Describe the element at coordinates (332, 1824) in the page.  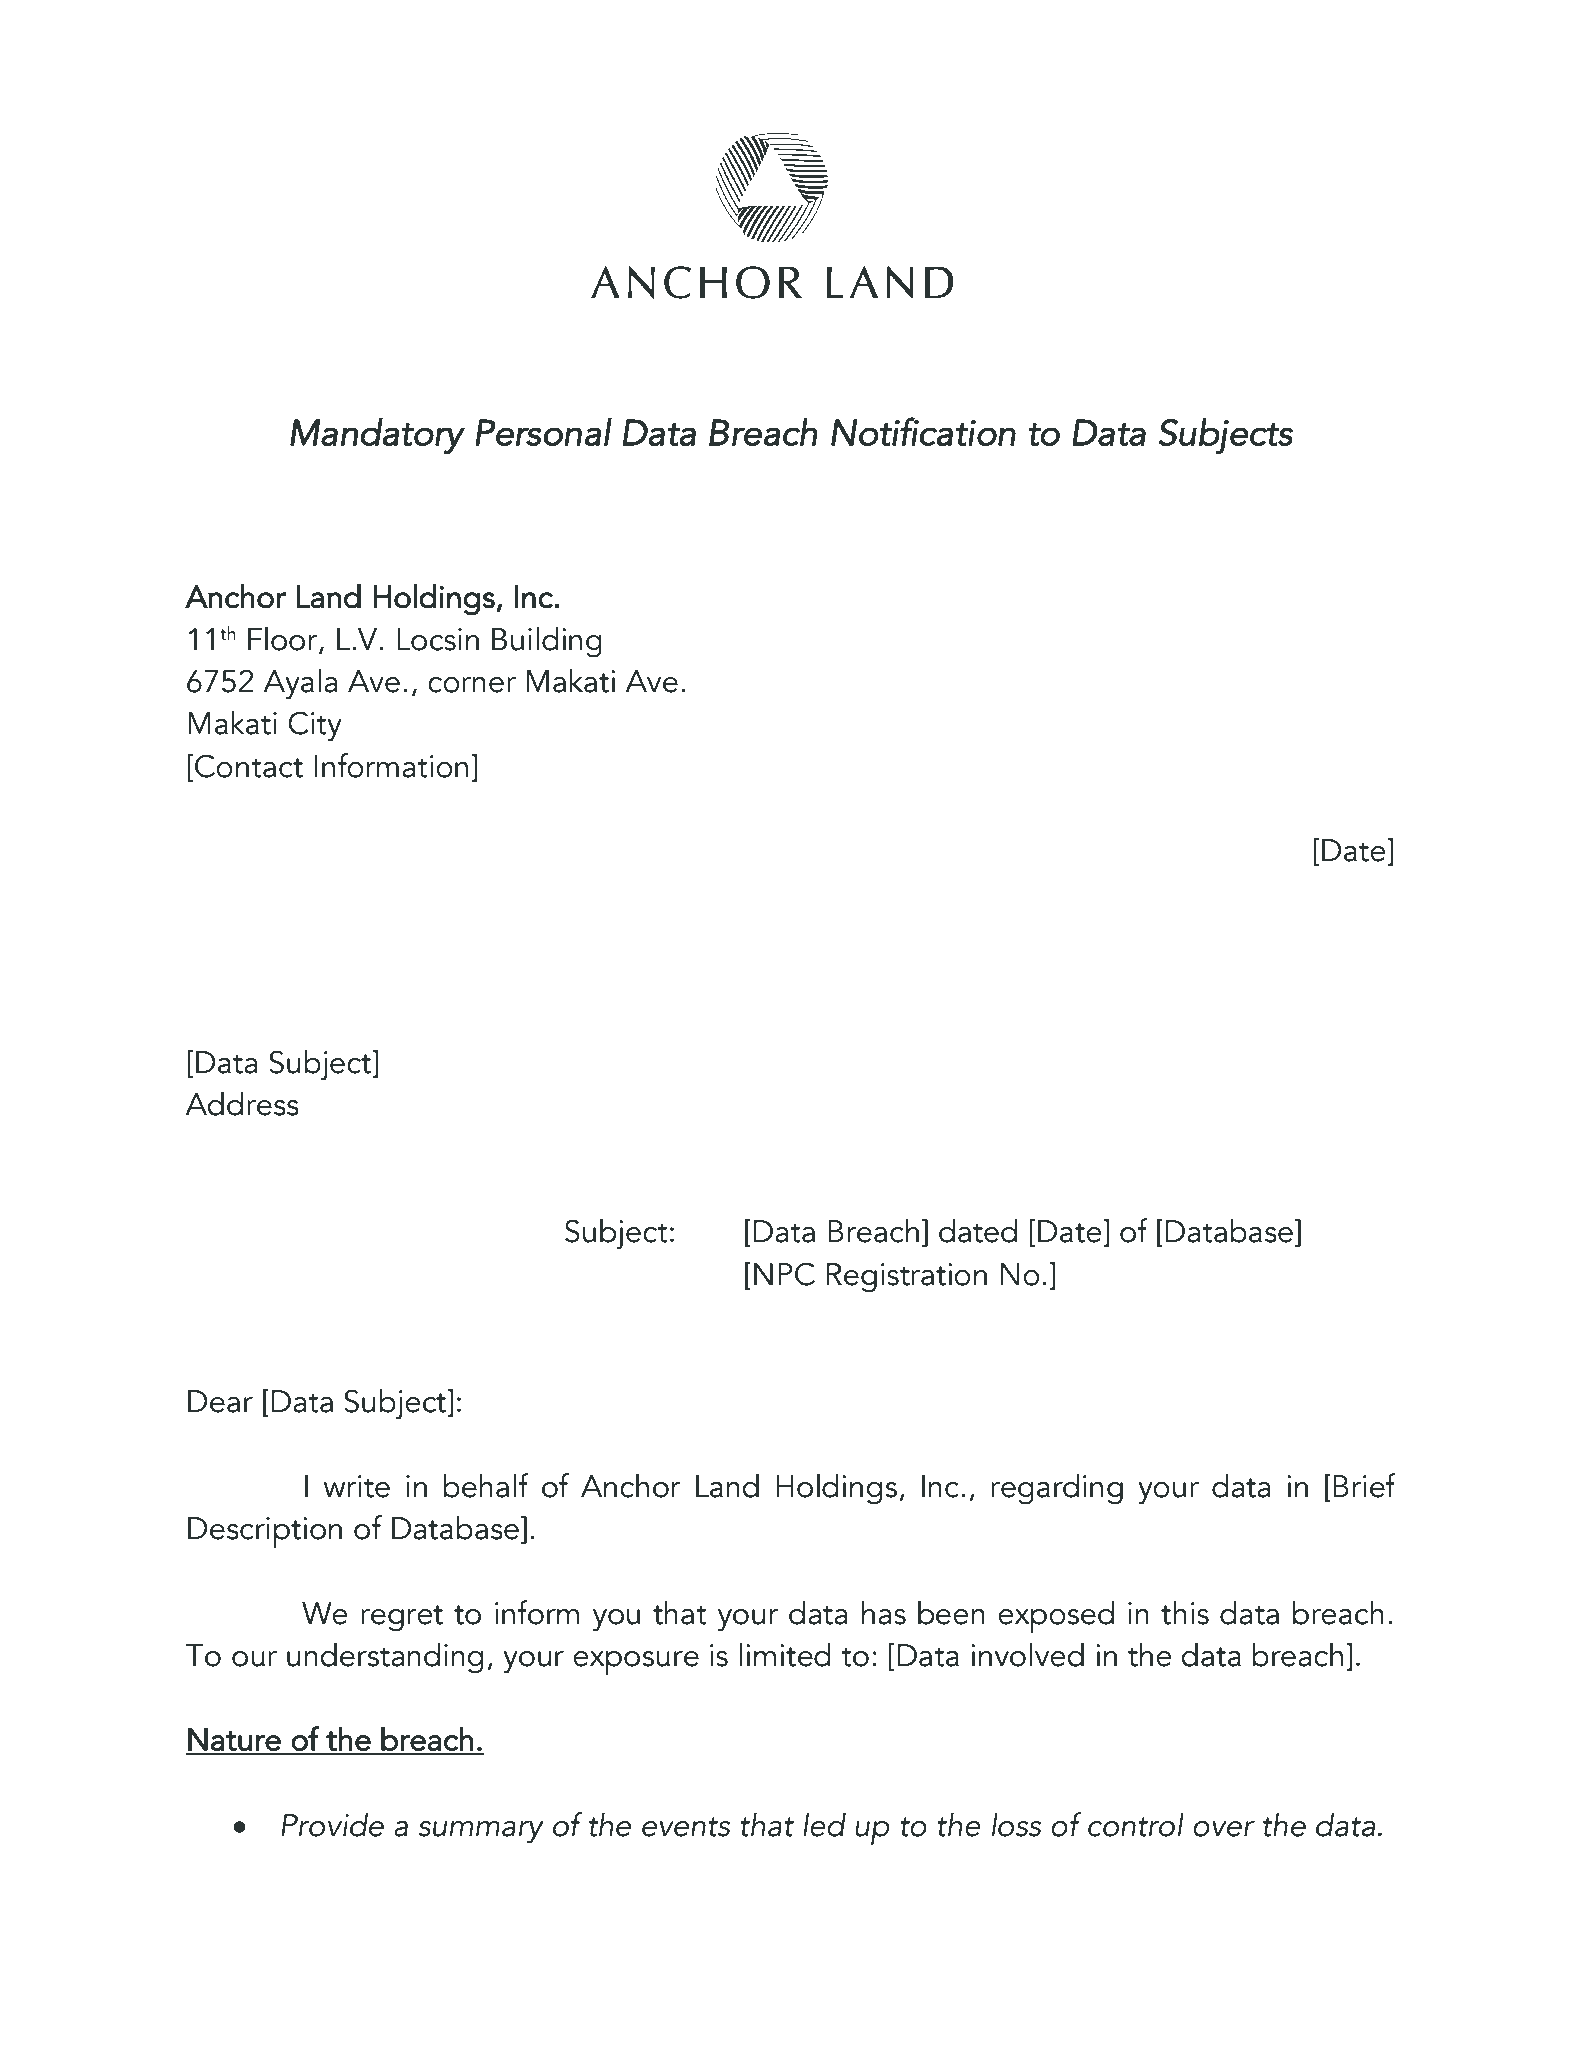
I see `Provide` at that location.
